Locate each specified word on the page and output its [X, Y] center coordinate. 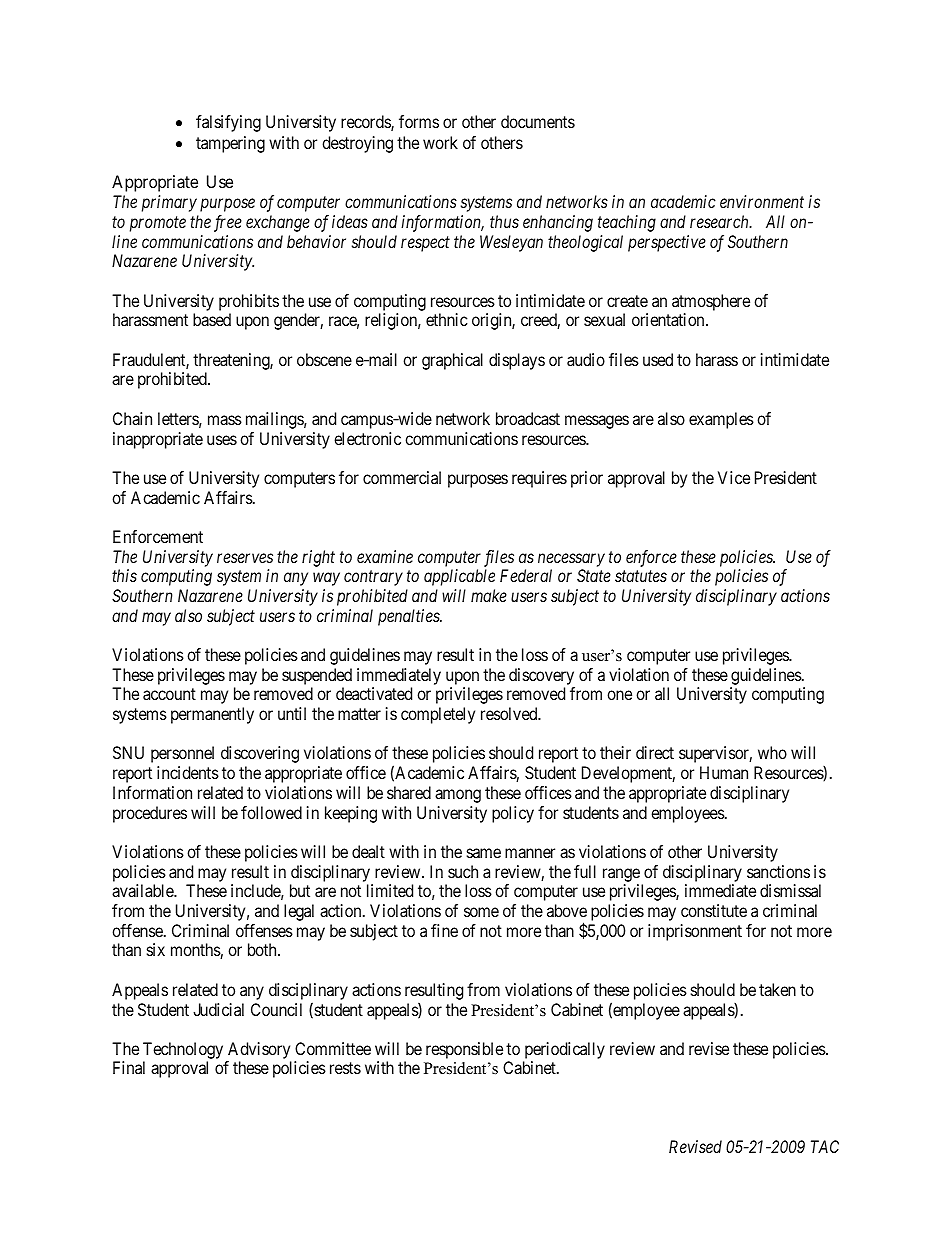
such [463, 871]
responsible [464, 1050]
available [143, 890]
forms [419, 121]
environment [762, 201]
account [169, 694]
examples [721, 420]
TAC [825, 1146]
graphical [452, 361]
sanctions [778, 871]
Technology [184, 1052]
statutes [641, 576]
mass [225, 420]
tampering [230, 144]
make [489, 595]
